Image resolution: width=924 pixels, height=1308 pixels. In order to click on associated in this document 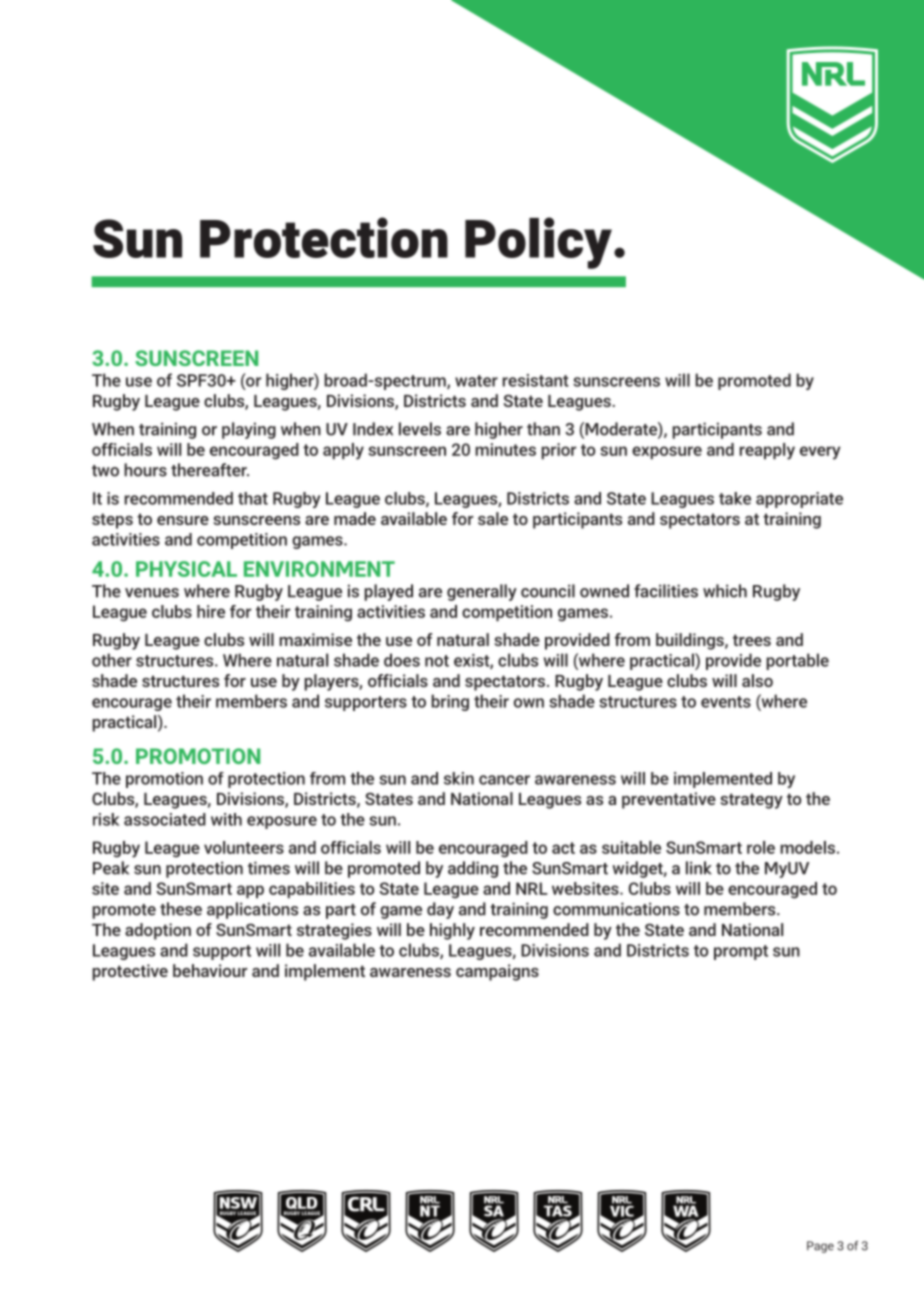, I will do `click(165, 819)`.
